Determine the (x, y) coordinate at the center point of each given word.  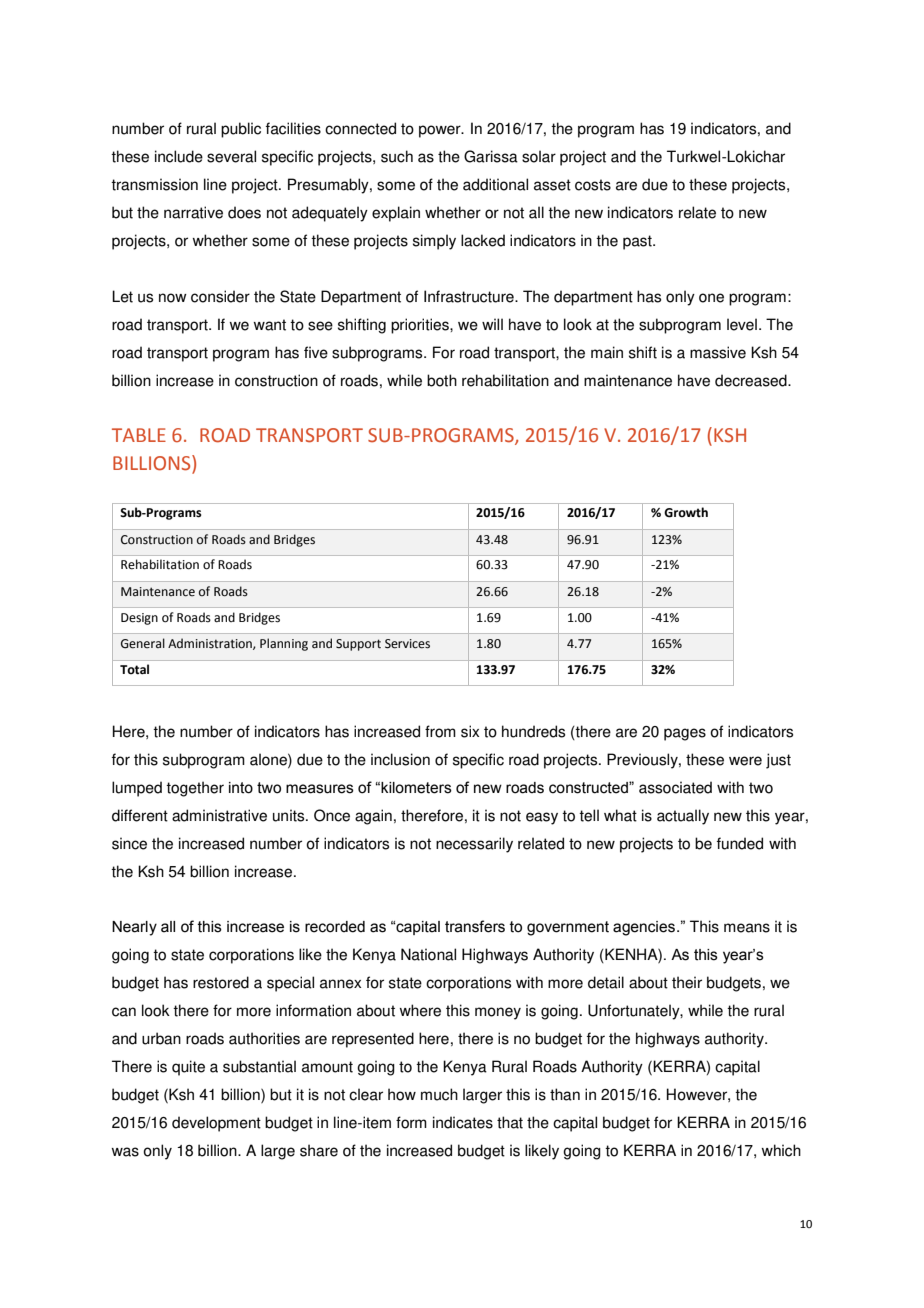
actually (683, 817)
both (442, 380)
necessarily (474, 845)
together (195, 789)
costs (593, 185)
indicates (463, 1122)
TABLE (139, 435)
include (179, 156)
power (441, 131)
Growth (686, 512)
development (216, 1124)
